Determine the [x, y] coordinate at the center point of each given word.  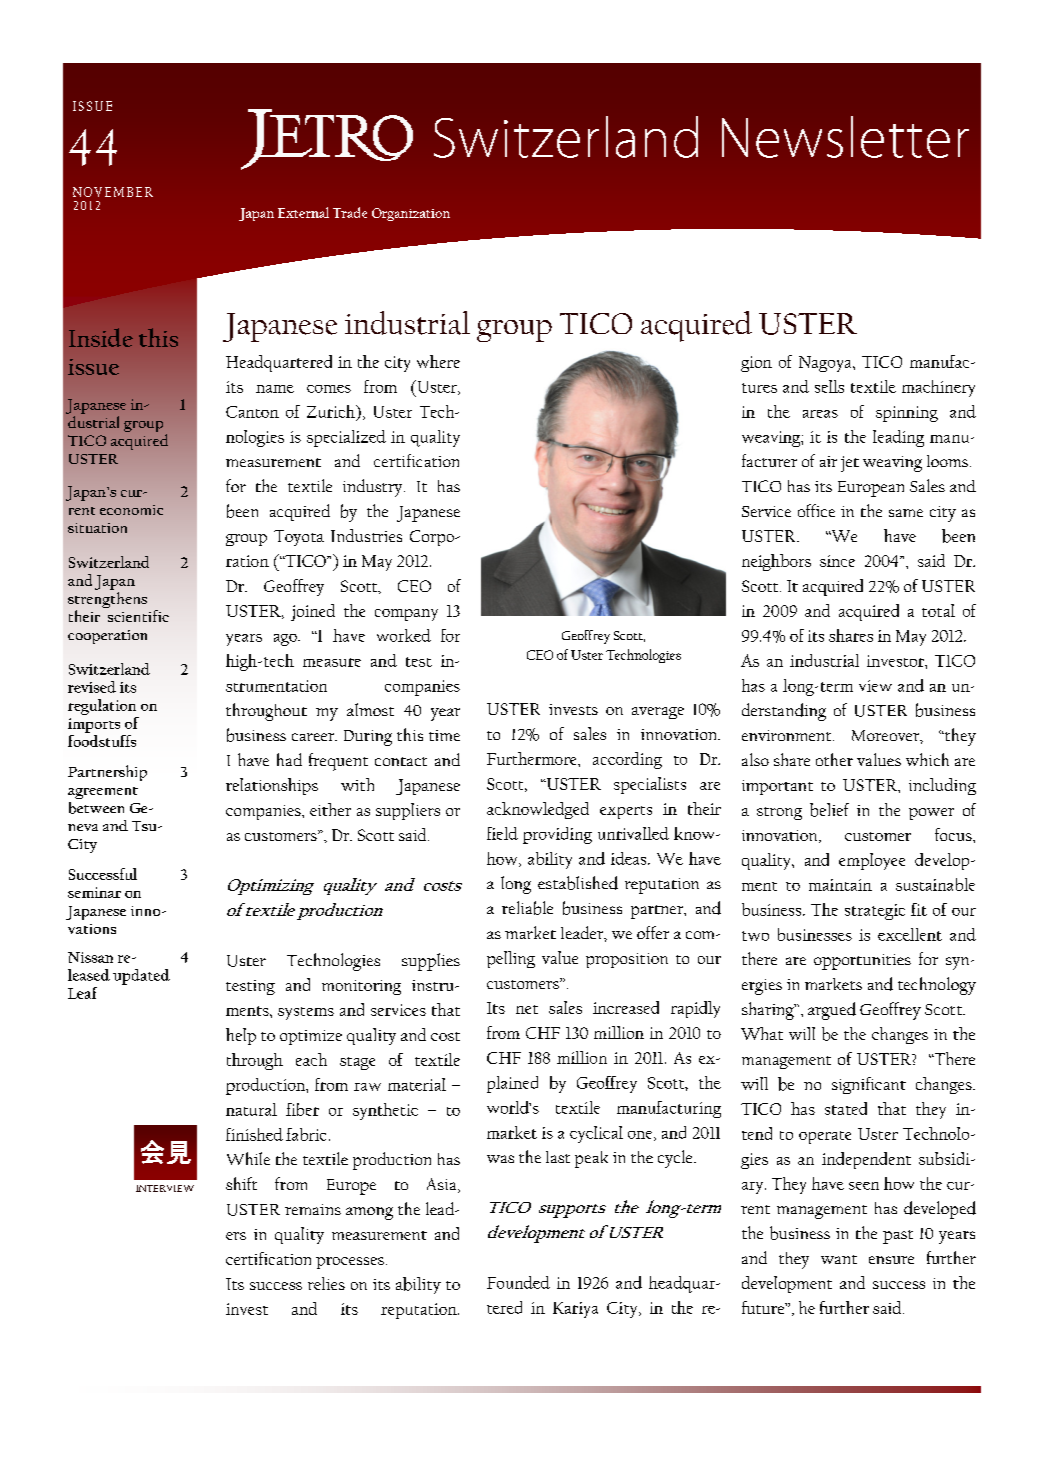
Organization [411, 214]
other [834, 759]
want [839, 1259]
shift [241, 1183]
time [444, 735]
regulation [102, 707]
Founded [518, 1282]
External [303, 212]
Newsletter [845, 137]
